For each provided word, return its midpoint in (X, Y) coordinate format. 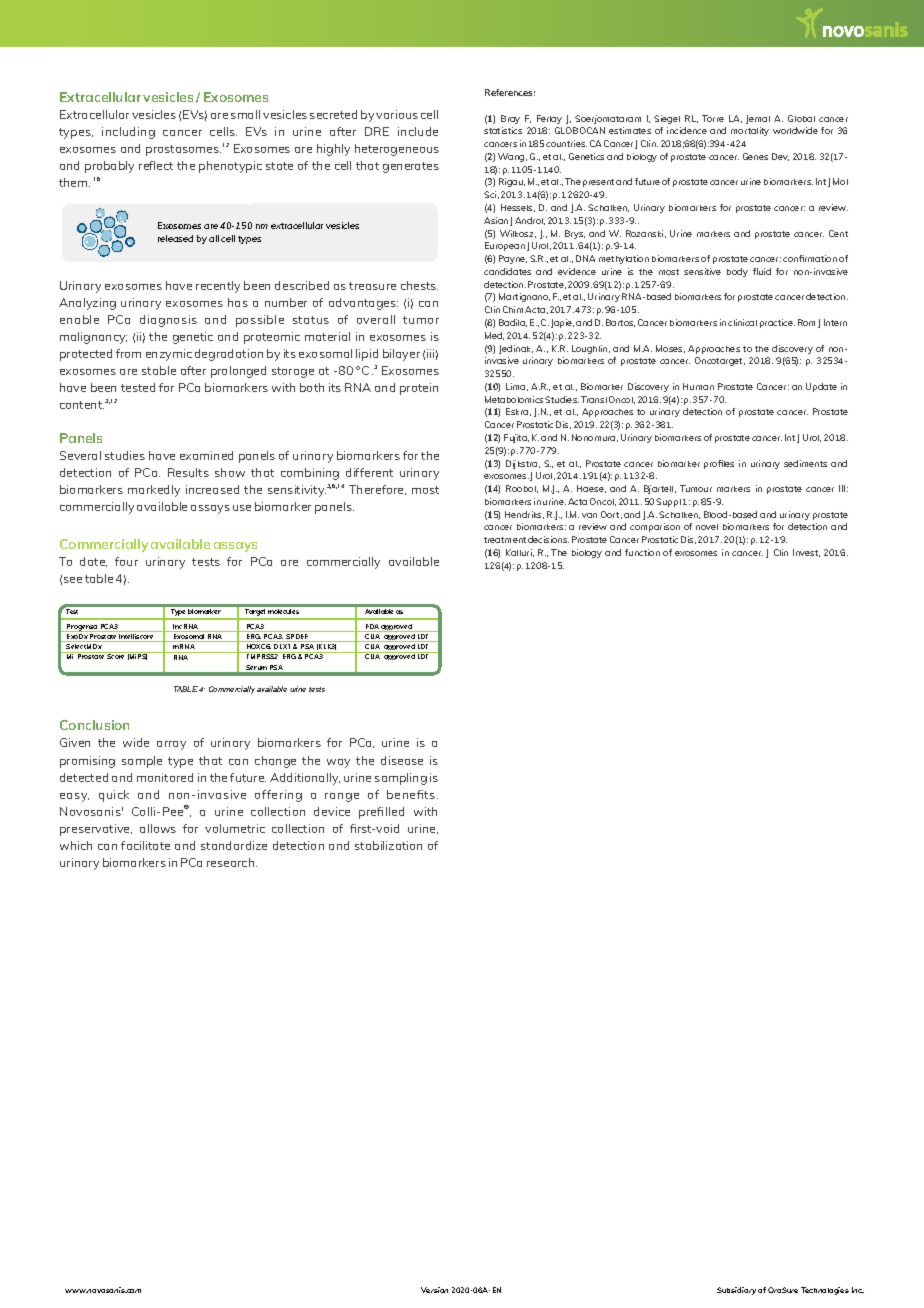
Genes (755, 156)
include (418, 131)
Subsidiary (736, 1291)
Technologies (825, 1291)
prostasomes (183, 150)
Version (434, 1290)
